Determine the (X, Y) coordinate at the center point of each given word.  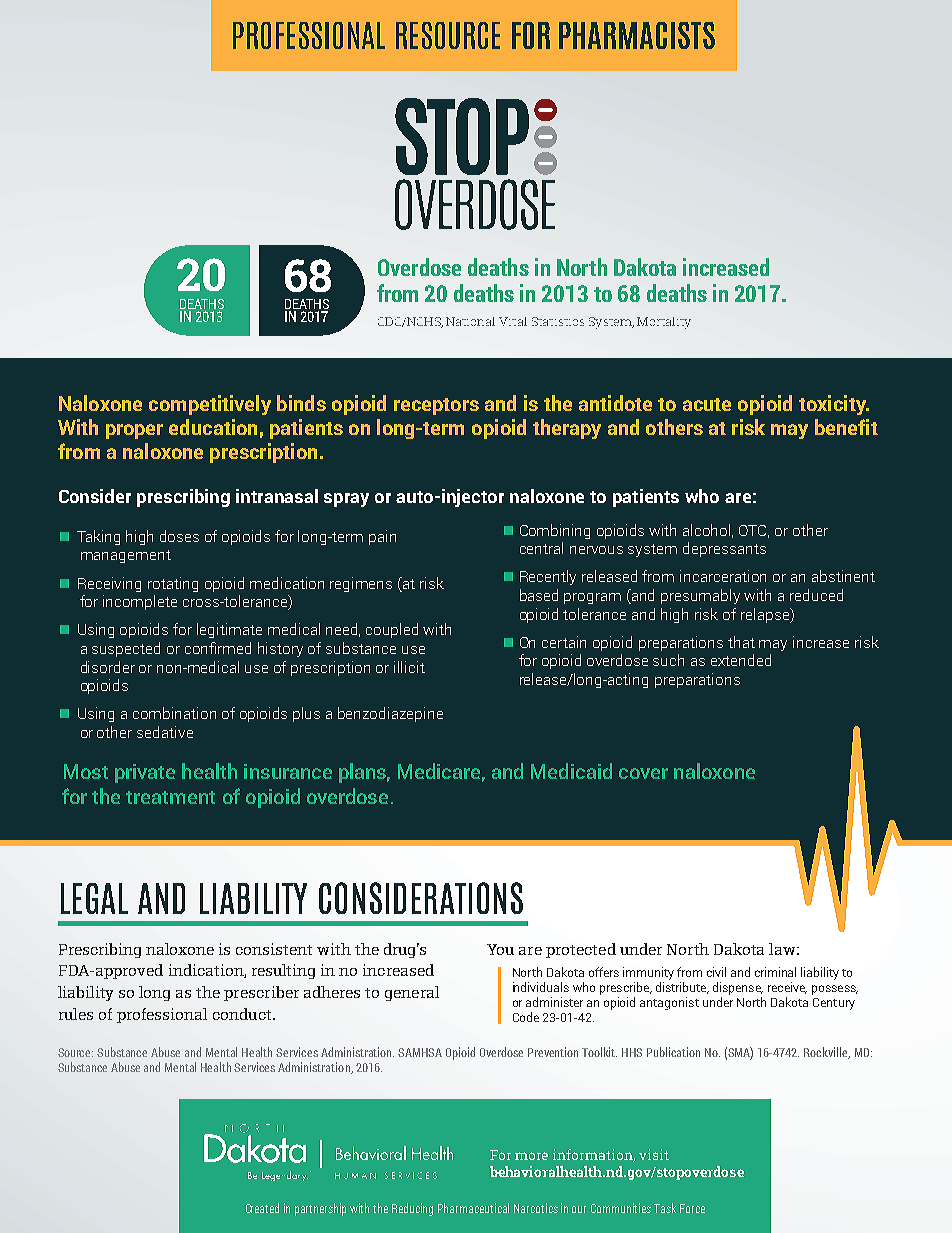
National (470, 321)
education (213, 427)
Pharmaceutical (473, 1208)
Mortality (664, 323)
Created (262, 1208)
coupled (392, 630)
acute (707, 404)
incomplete (140, 602)
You (500, 949)
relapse (766, 615)
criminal (775, 972)
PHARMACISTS (637, 35)
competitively (210, 405)
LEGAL (94, 898)
